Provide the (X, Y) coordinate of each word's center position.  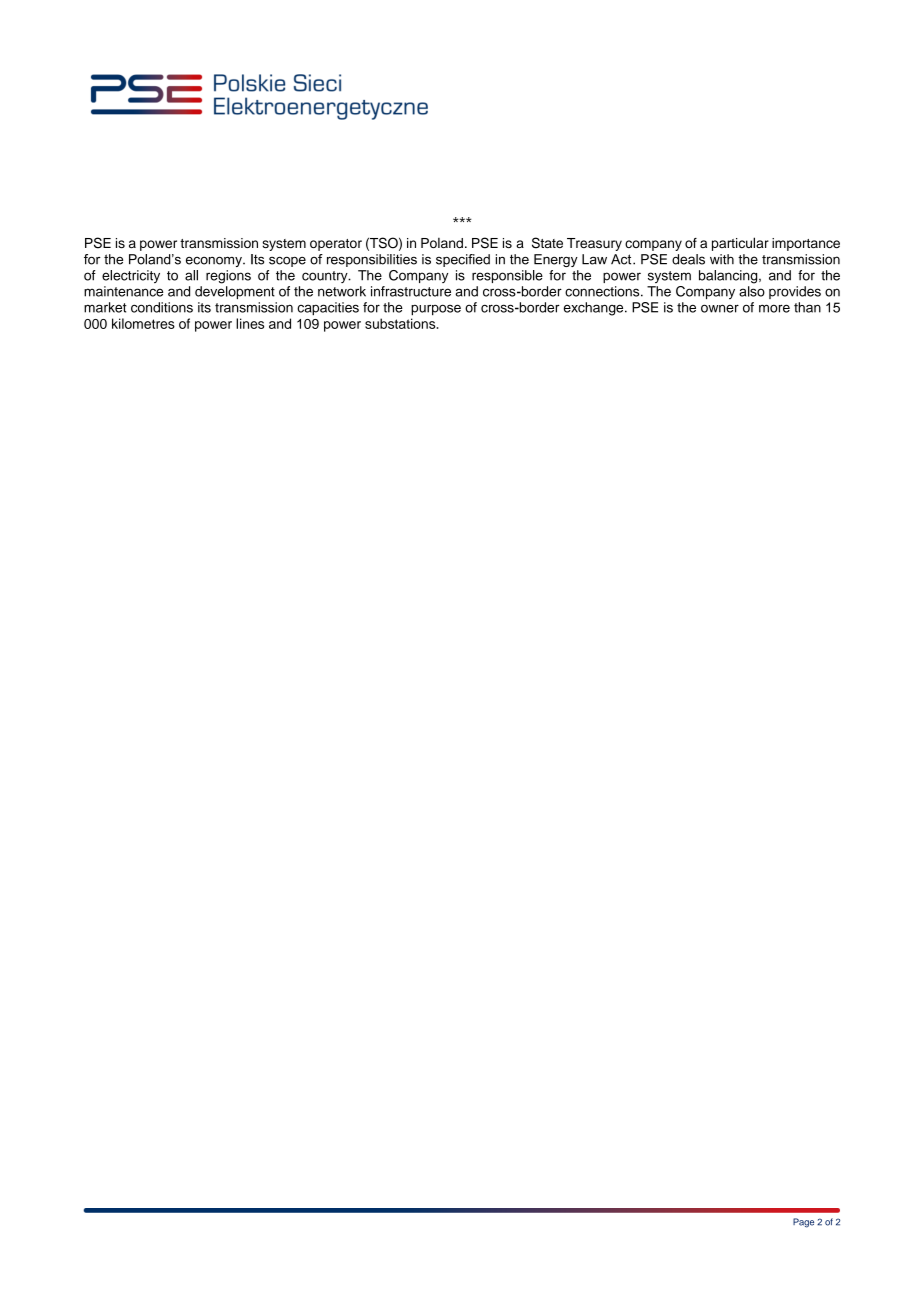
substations (401, 323)
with (722, 259)
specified (463, 260)
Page (803, 1223)
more (774, 308)
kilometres (143, 323)
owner (720, 308)
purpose (436, 310)
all (191, 275)
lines (250, 323)
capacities (328, 308)
